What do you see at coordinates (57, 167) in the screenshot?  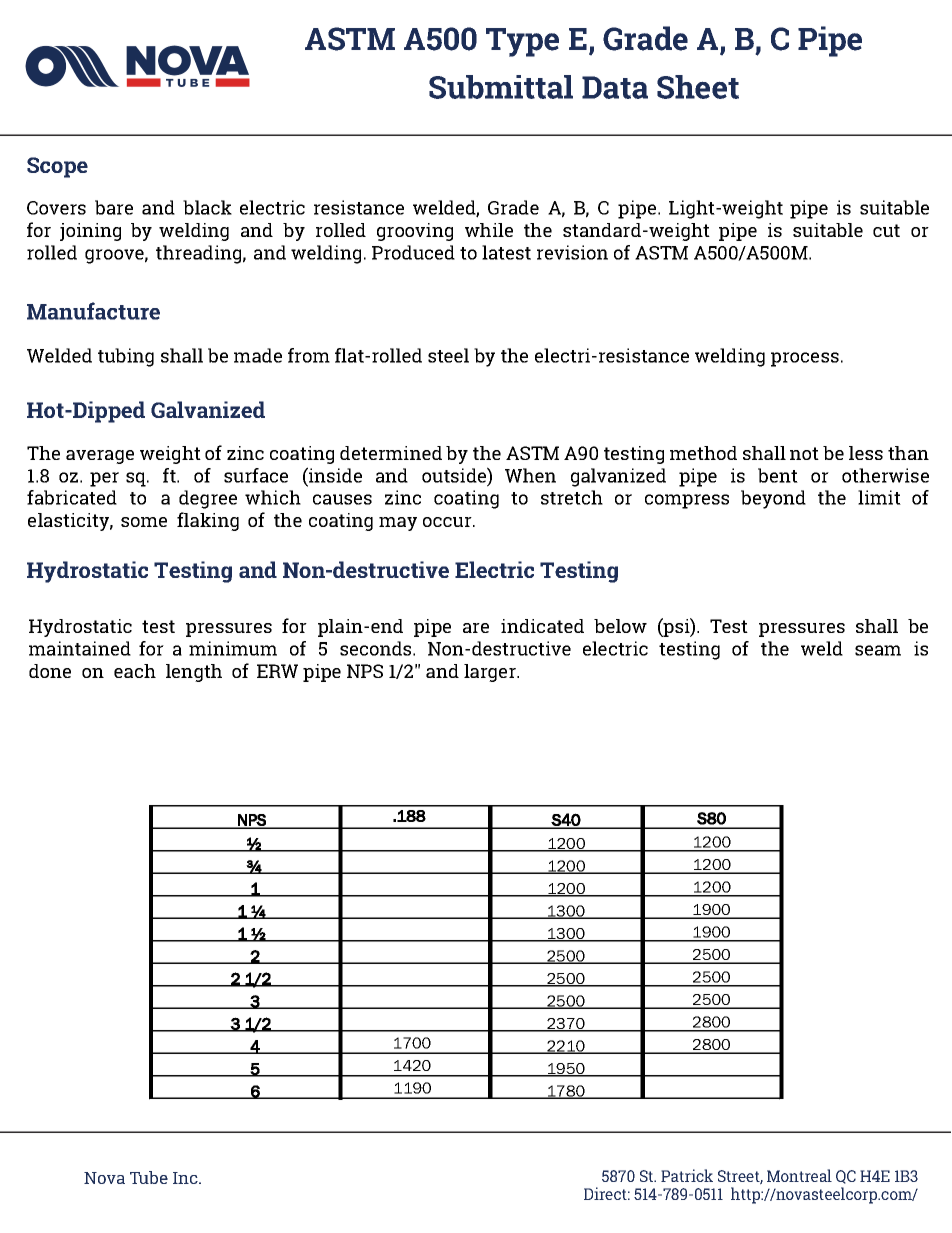 I see `Scope` at bounding box center [57, 167].
